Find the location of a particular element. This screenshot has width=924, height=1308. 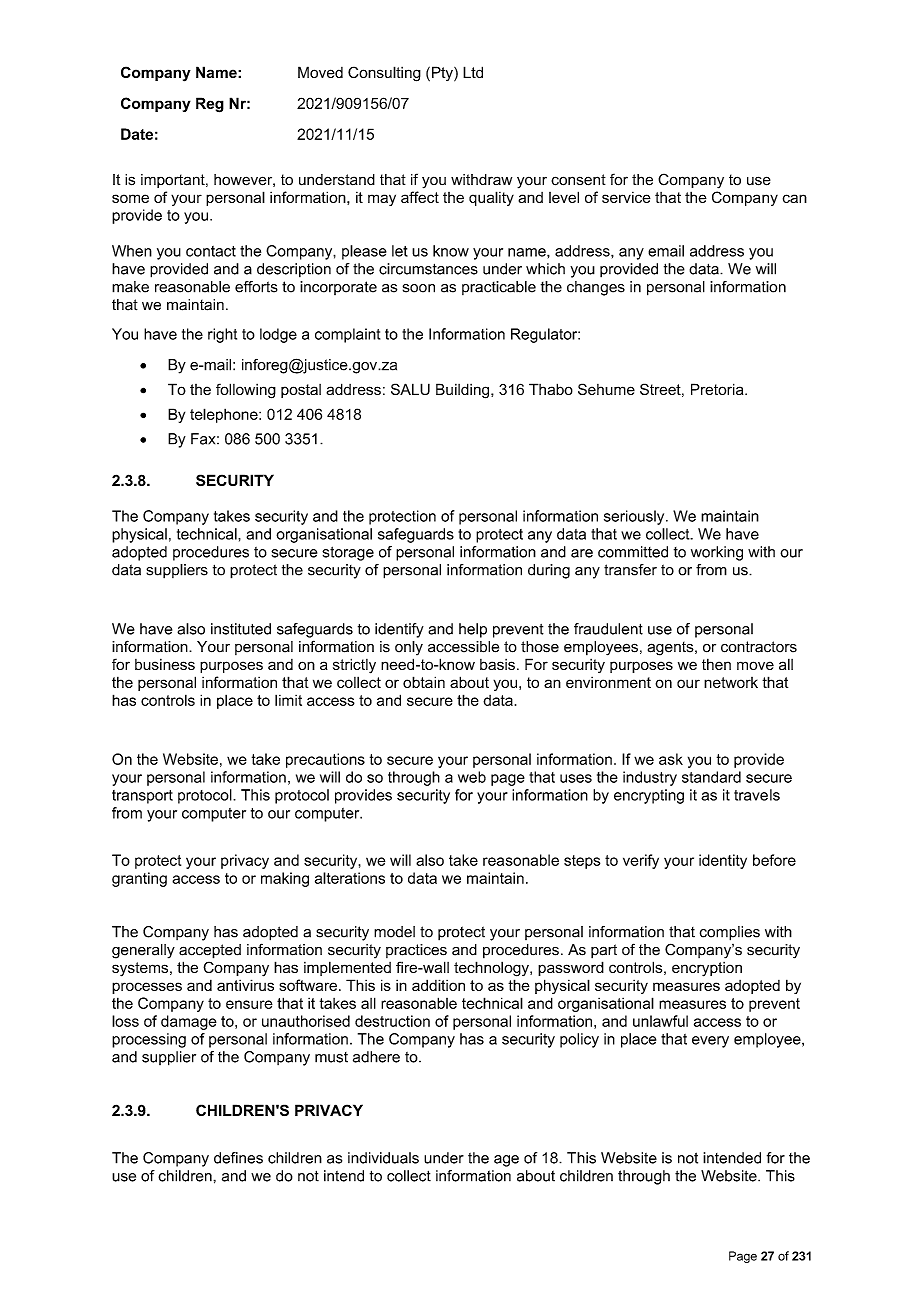

Pretoria is located at coordinates (718, 389).
